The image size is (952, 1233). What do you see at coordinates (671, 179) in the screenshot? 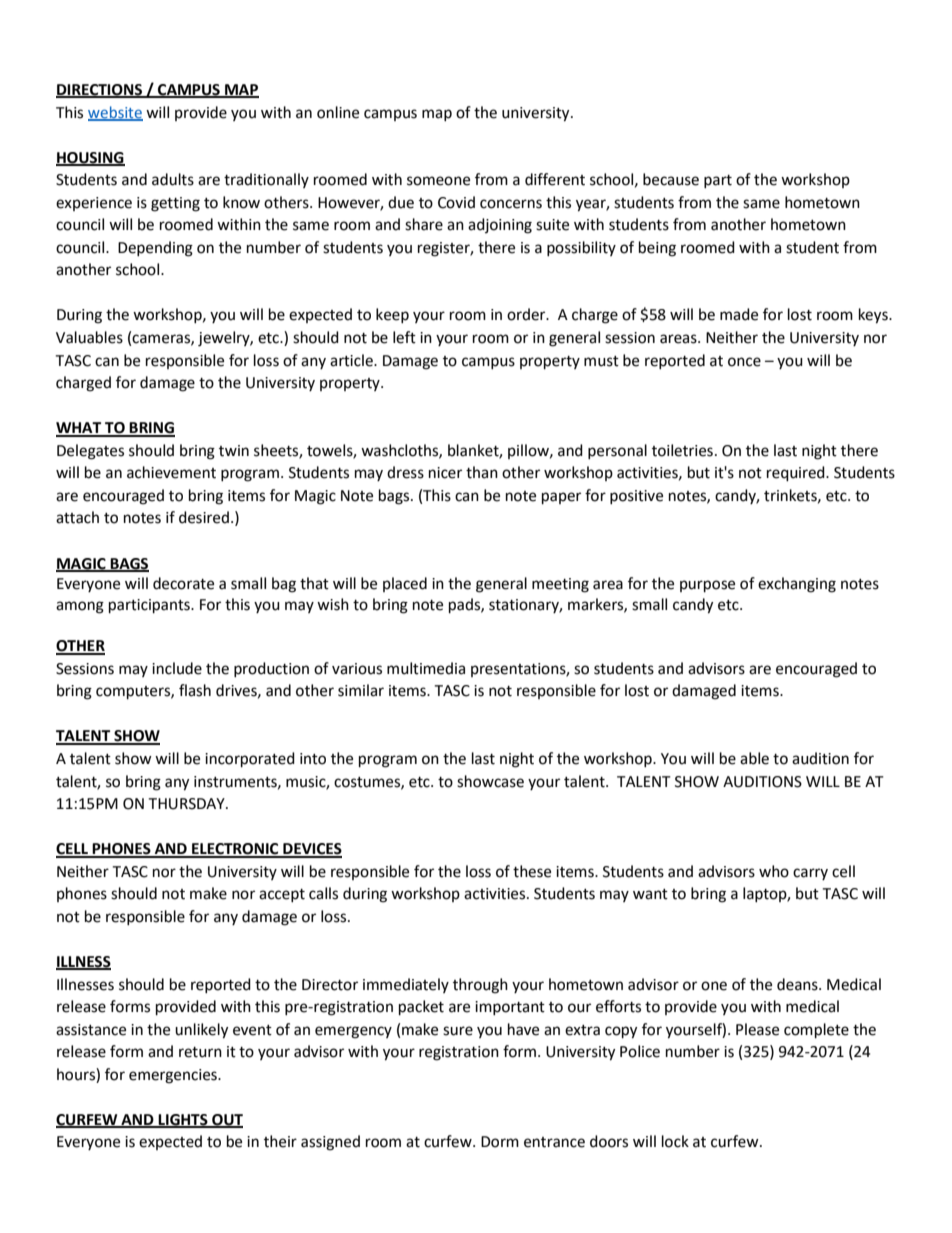
I see `because` at bounding box center [671, 179].
